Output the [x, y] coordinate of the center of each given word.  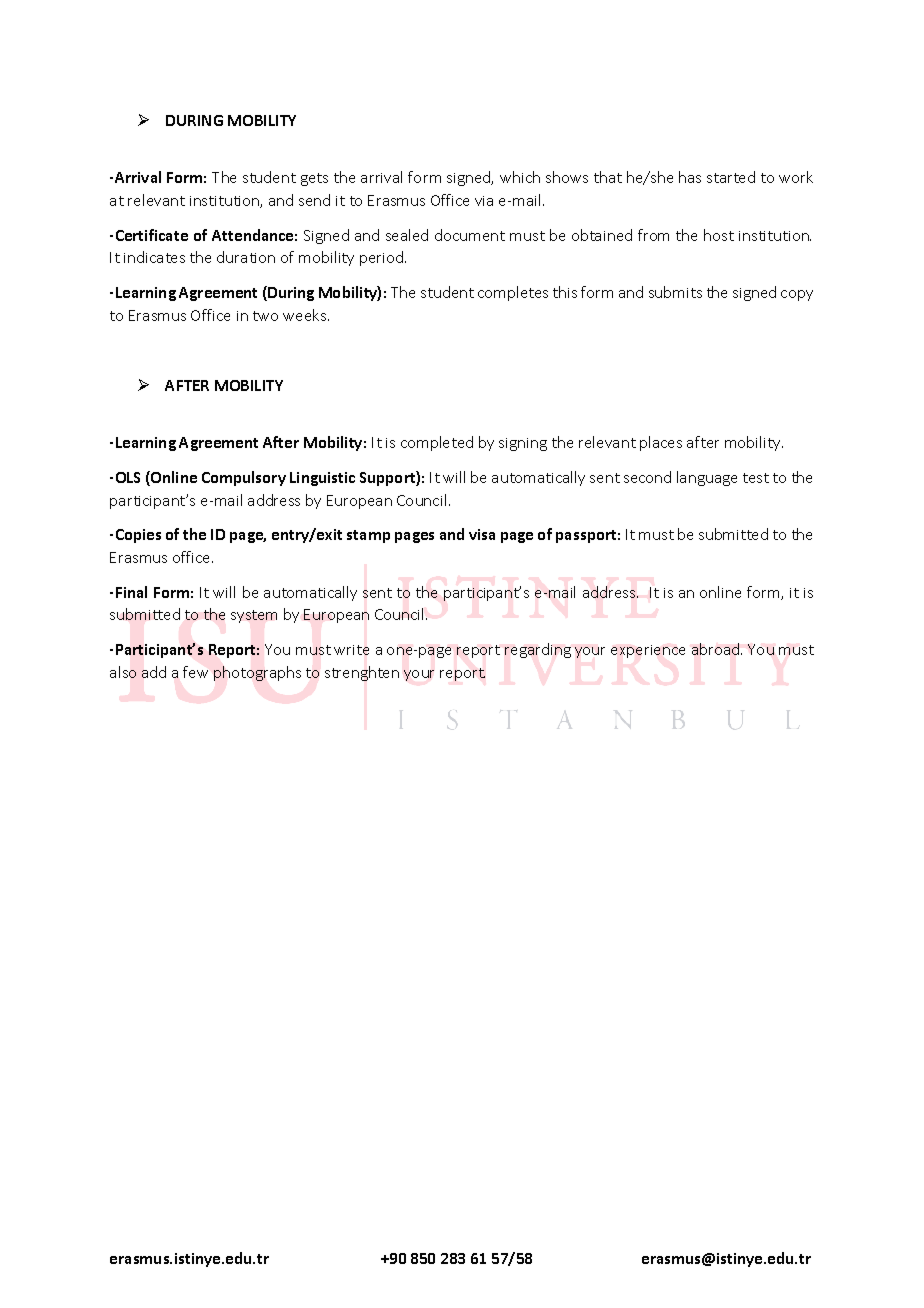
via [484, 201]
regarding [538, 650]
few [195, 672]
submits [675, 292]
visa [482, 534]
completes [513, 293]
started [731, 177]
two [265, 316]
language [707, 478]
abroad [717, 649]
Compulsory [244, 478]
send [314, 200]
